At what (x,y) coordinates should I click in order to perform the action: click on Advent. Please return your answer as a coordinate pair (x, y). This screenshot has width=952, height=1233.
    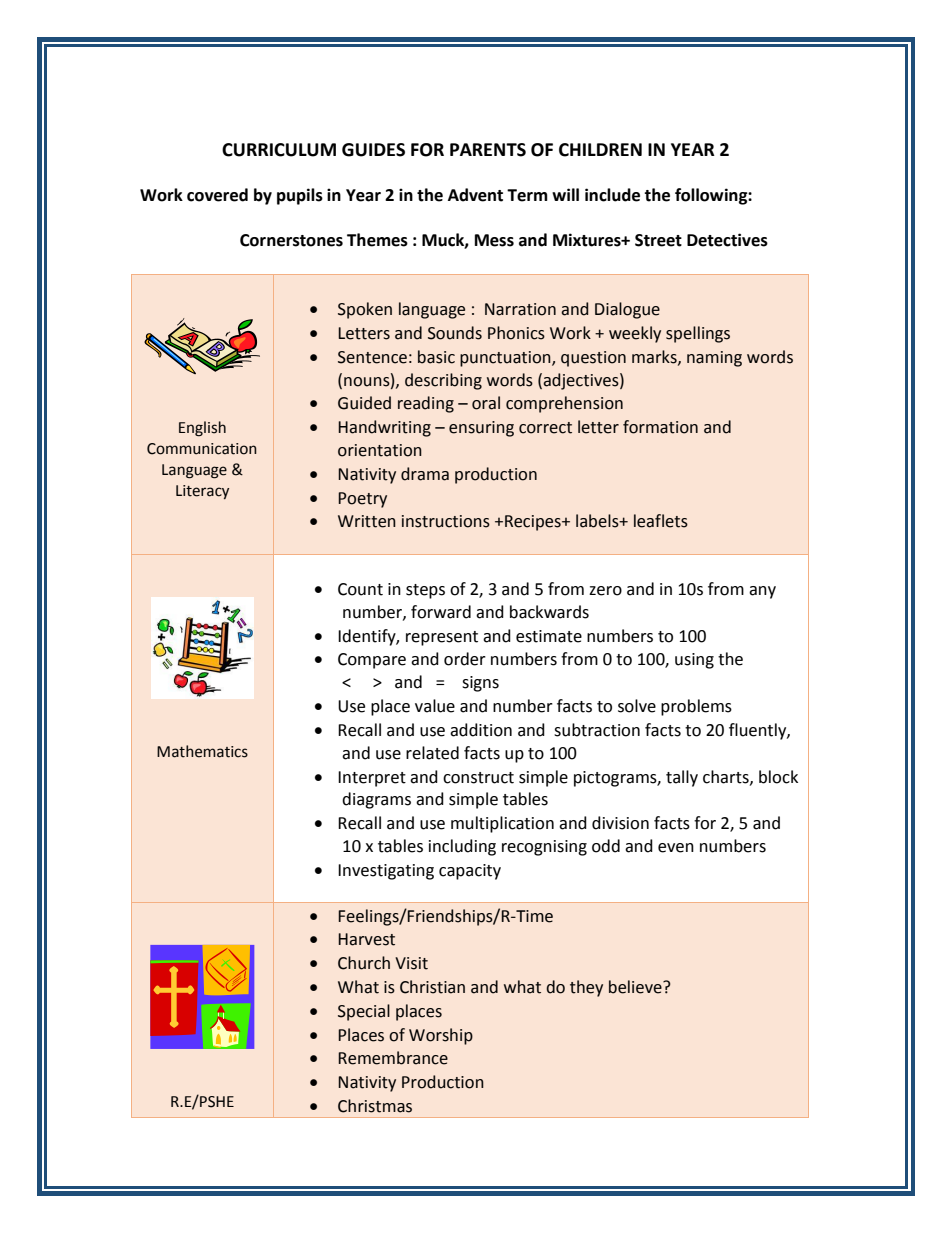
    Looking at the image, I should click on (475, 195).
